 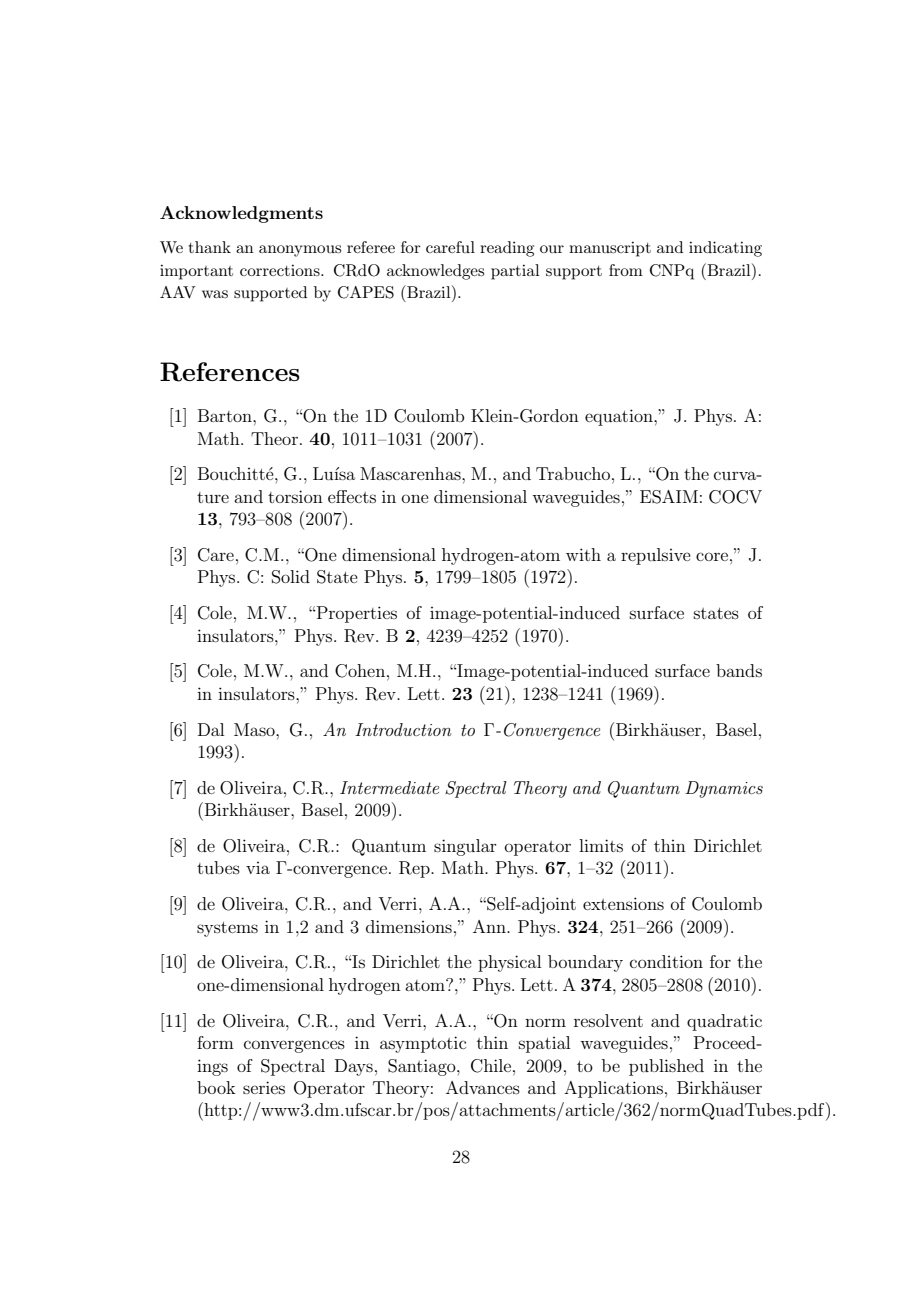 I want to click on Acknowledgments, so click(x=241, y=214).
